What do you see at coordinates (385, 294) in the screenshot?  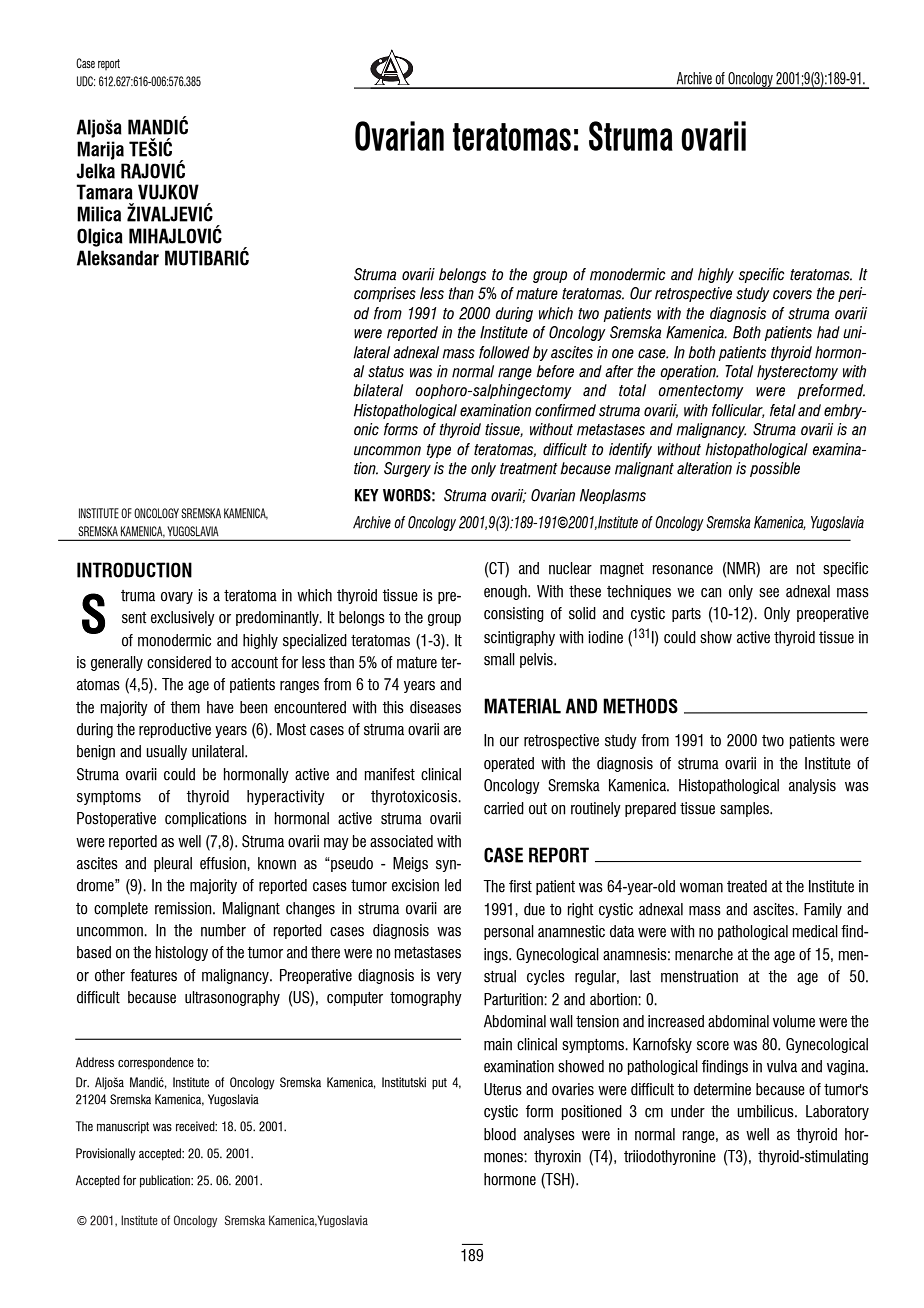 I see `comprises` at bounding box center [385, 294].
